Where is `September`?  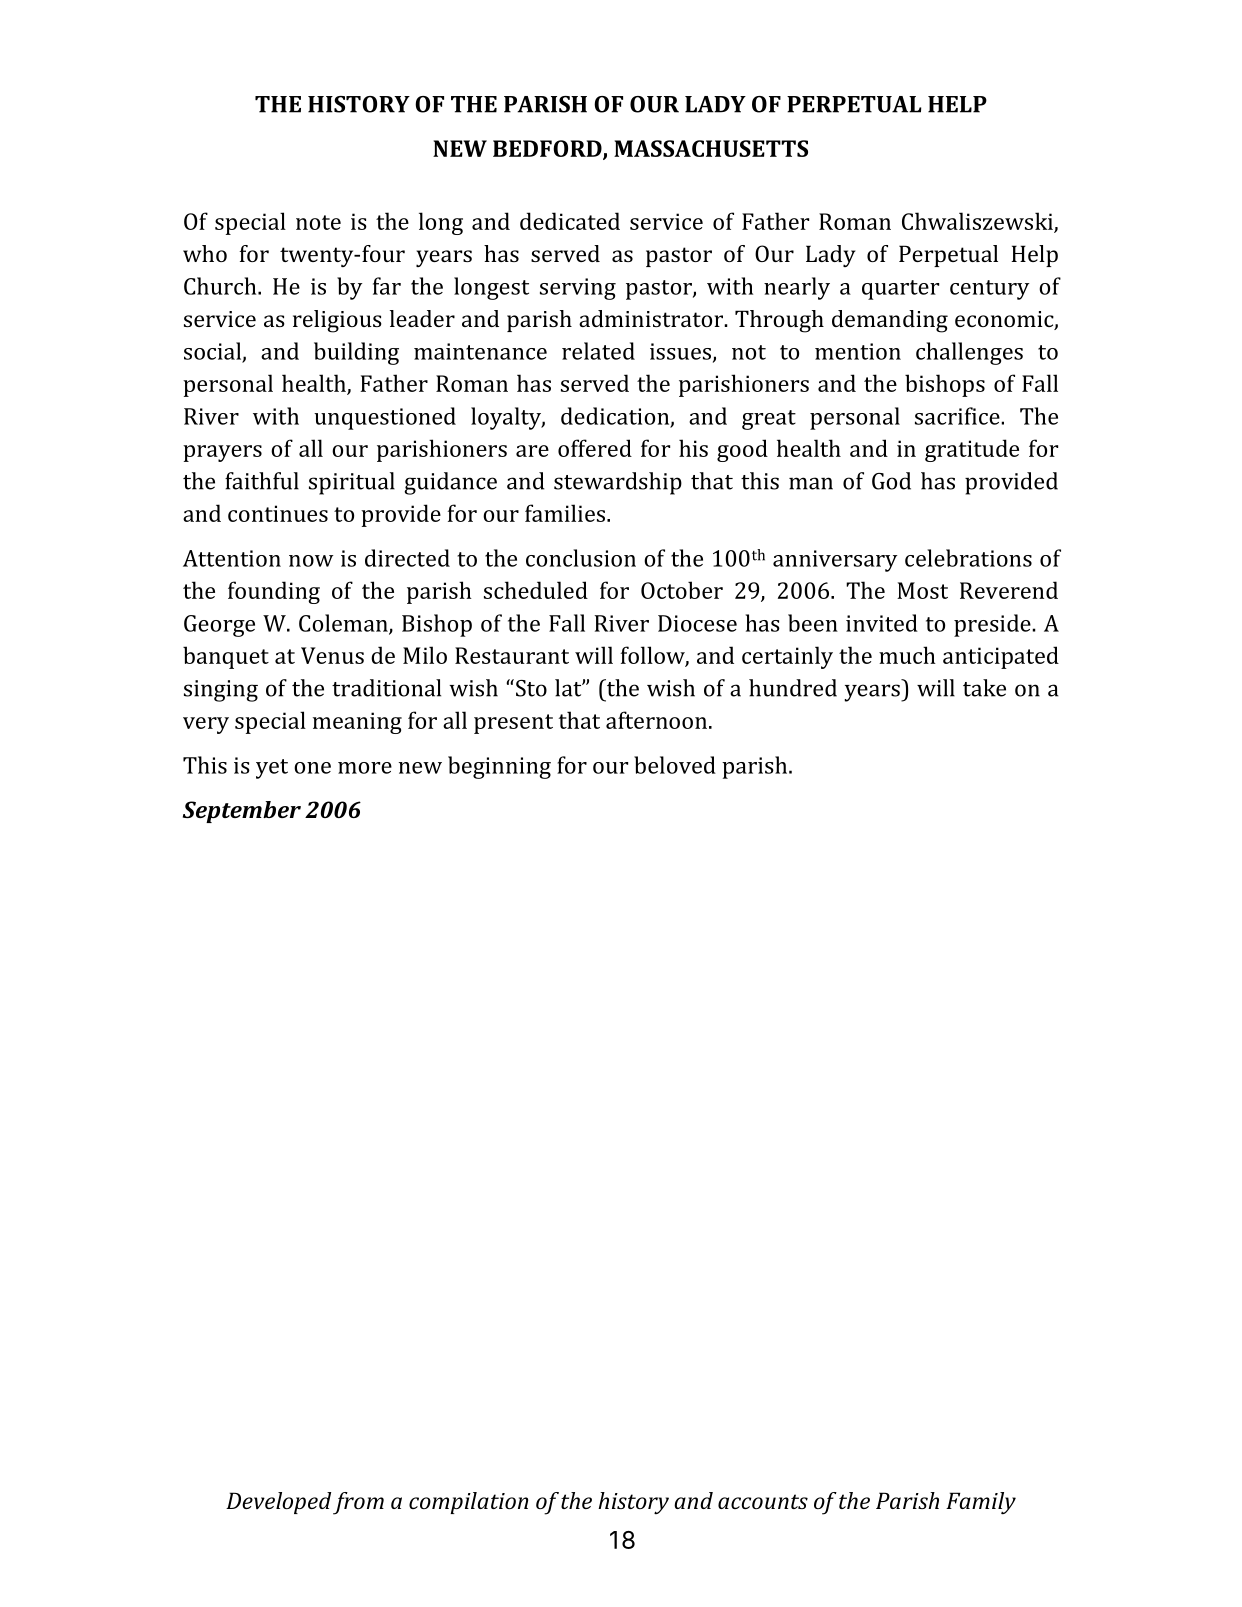
September is located at coordinates (242, 812).
